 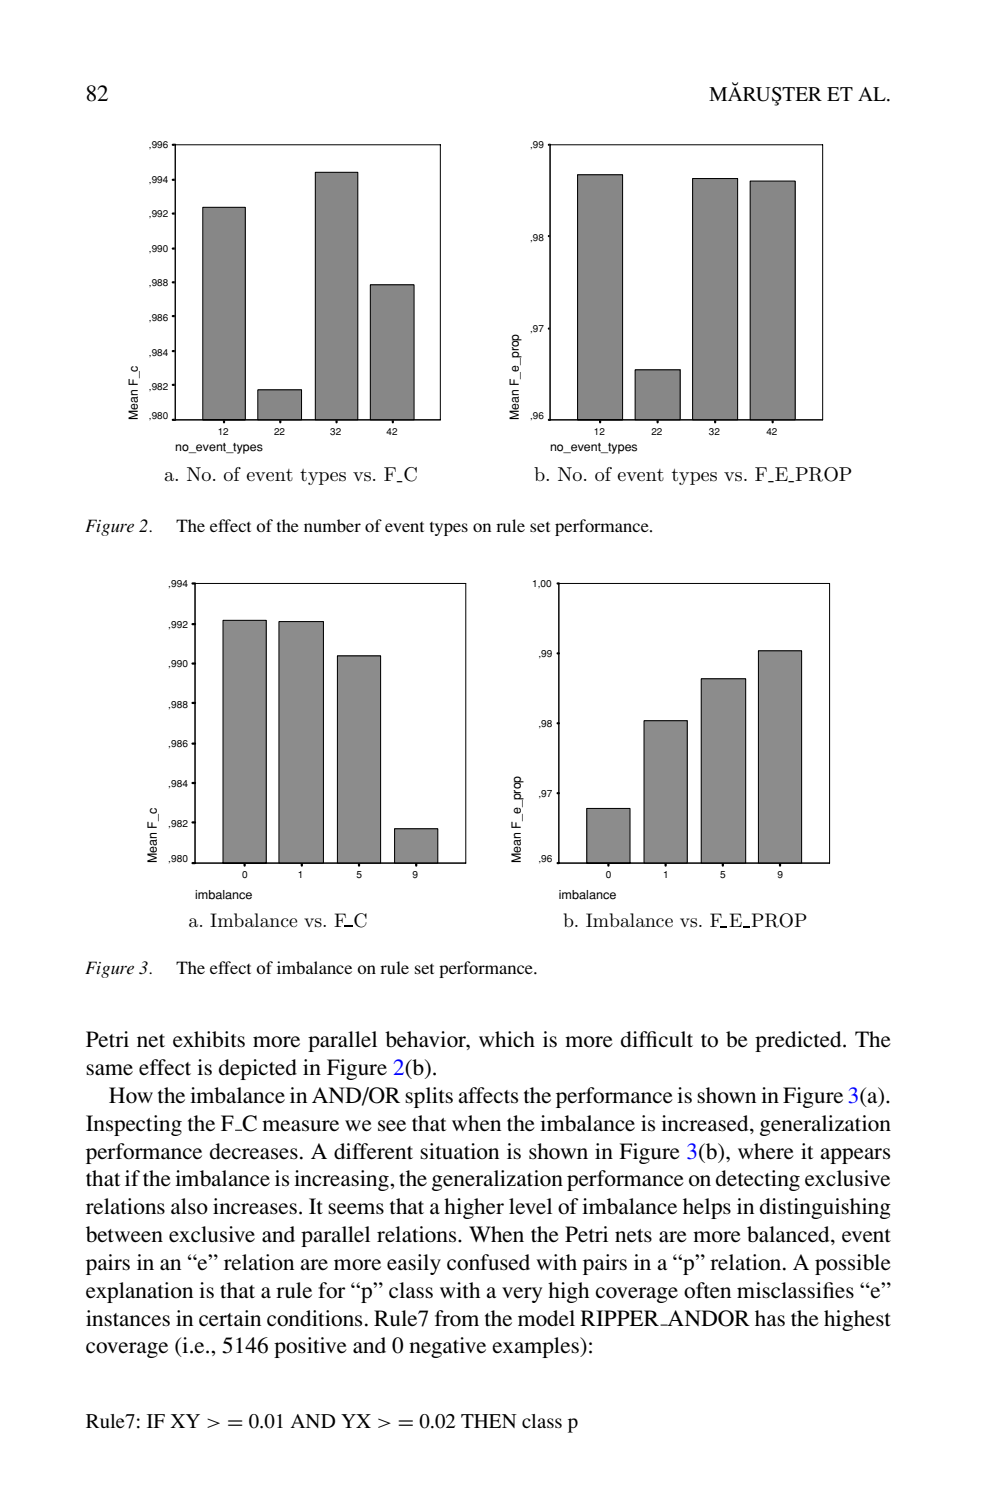 What do you see at coordinates (258, 1069) in the page?
I see `depicted` at bounding box center [258, 1069].
